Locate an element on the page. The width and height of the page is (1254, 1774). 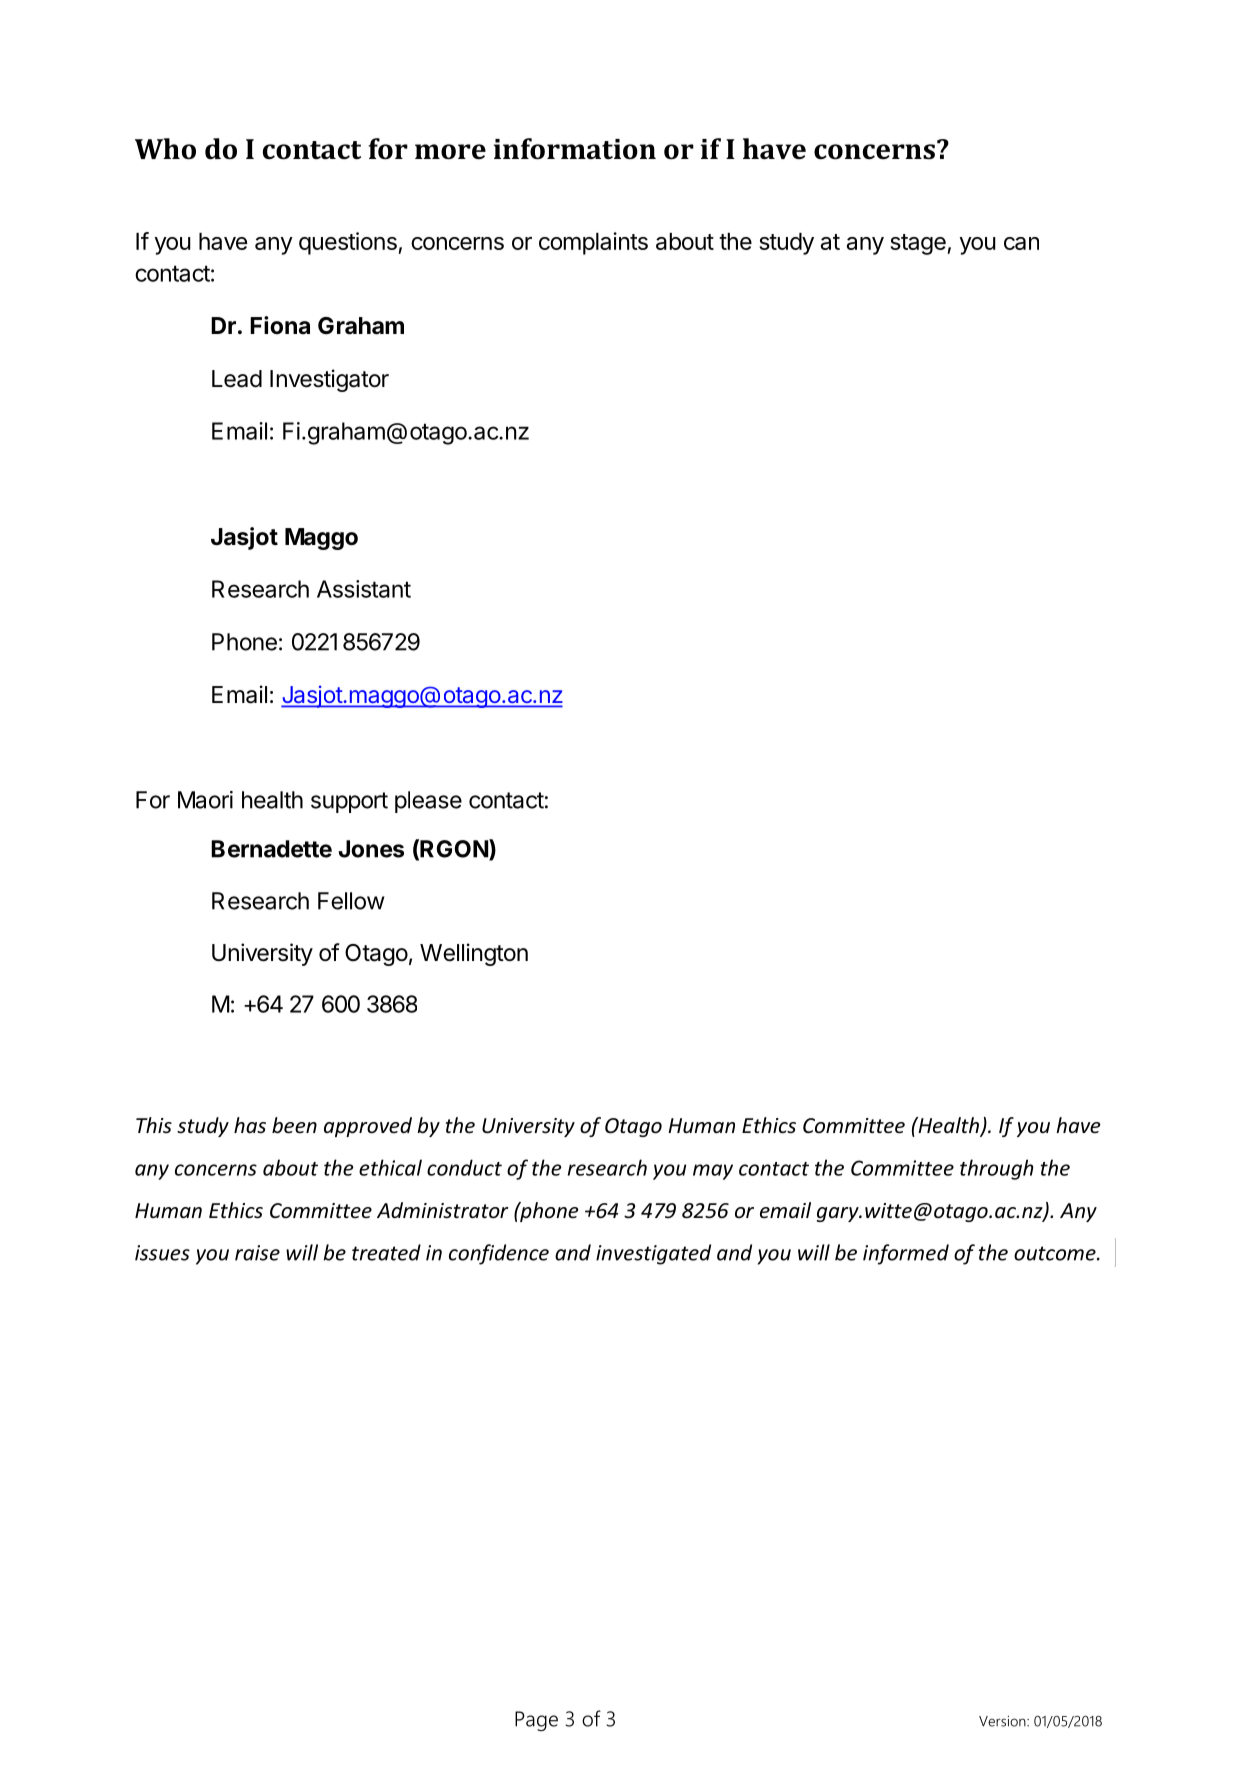
Page is located at coordinates (536, 1721).
